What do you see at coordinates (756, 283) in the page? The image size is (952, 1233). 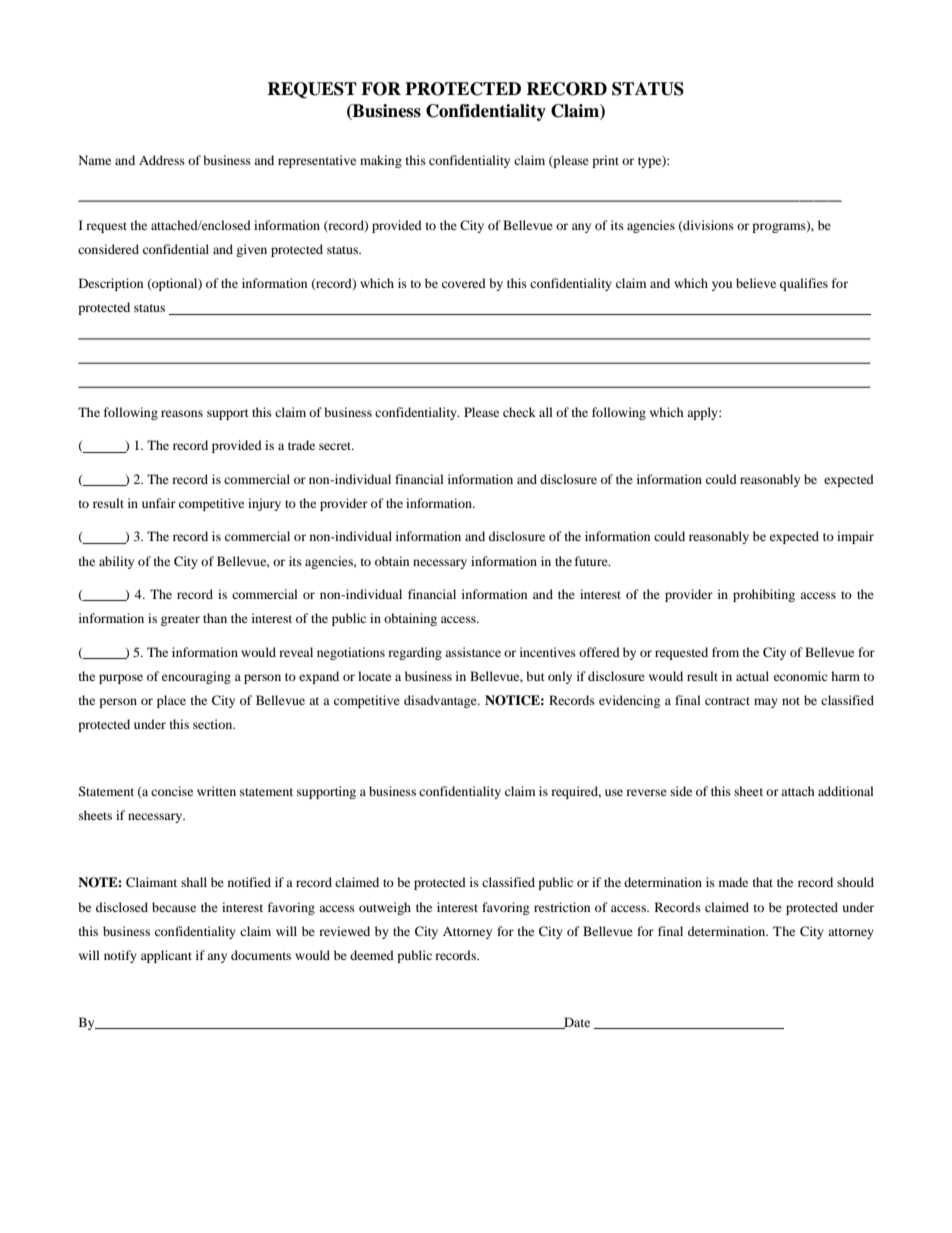 I see `believe` at bounding box center [756, 283].
